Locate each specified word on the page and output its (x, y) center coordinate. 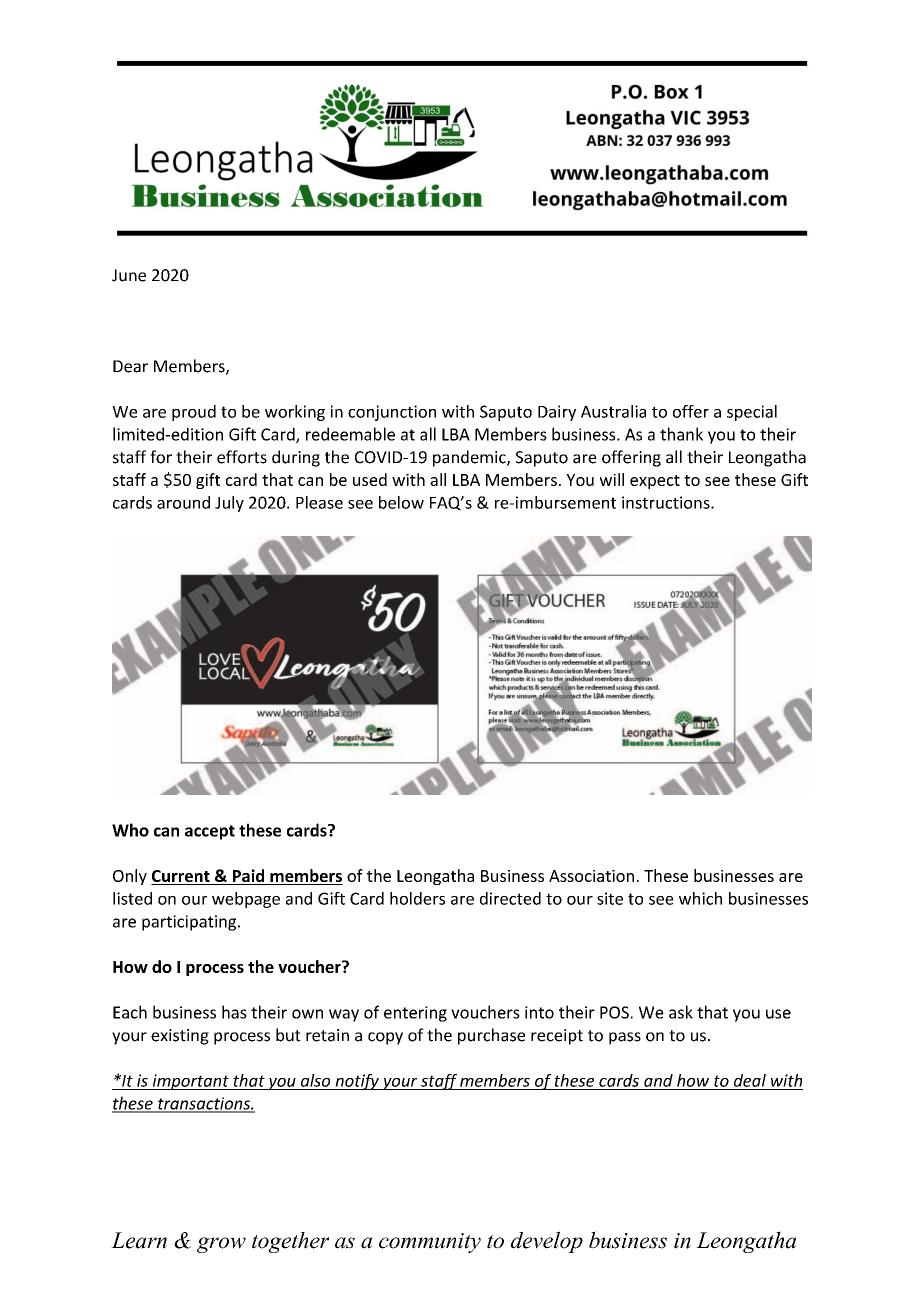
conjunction (392, 413)
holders (417, 898)
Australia (613, 411)
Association (591, 876)
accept (210, 832)
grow (221, 1245)
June (129, 275)
